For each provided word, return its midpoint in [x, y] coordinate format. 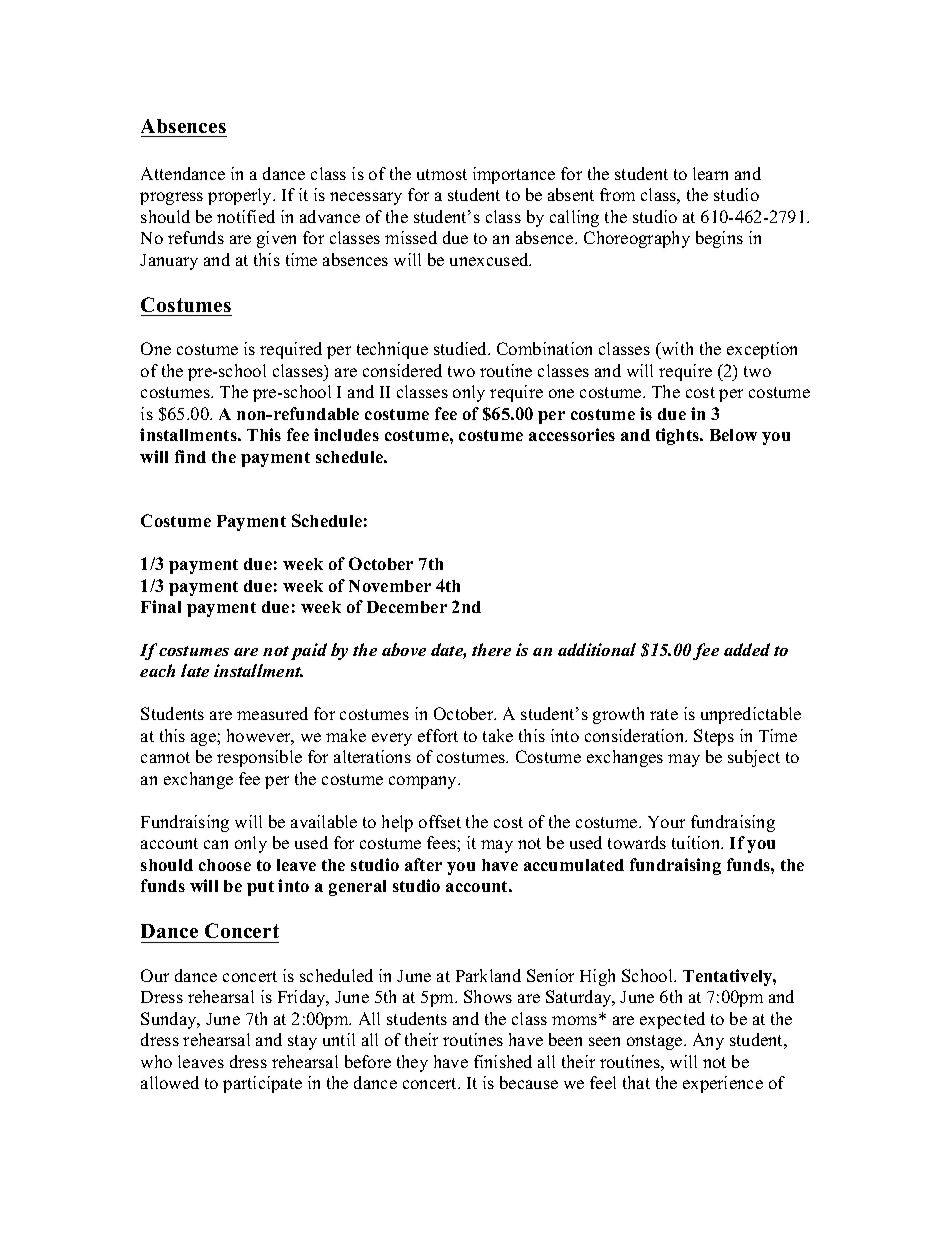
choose [225, 865]
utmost [442, 174]
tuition [697, 842]
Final [161, 606]
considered [402, 370]
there [491, 649]
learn [710, 173]
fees [442, 842]
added [747, 649]
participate [262, 1084]
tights [679, 436]
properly [241, 196]
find [190, 456]
